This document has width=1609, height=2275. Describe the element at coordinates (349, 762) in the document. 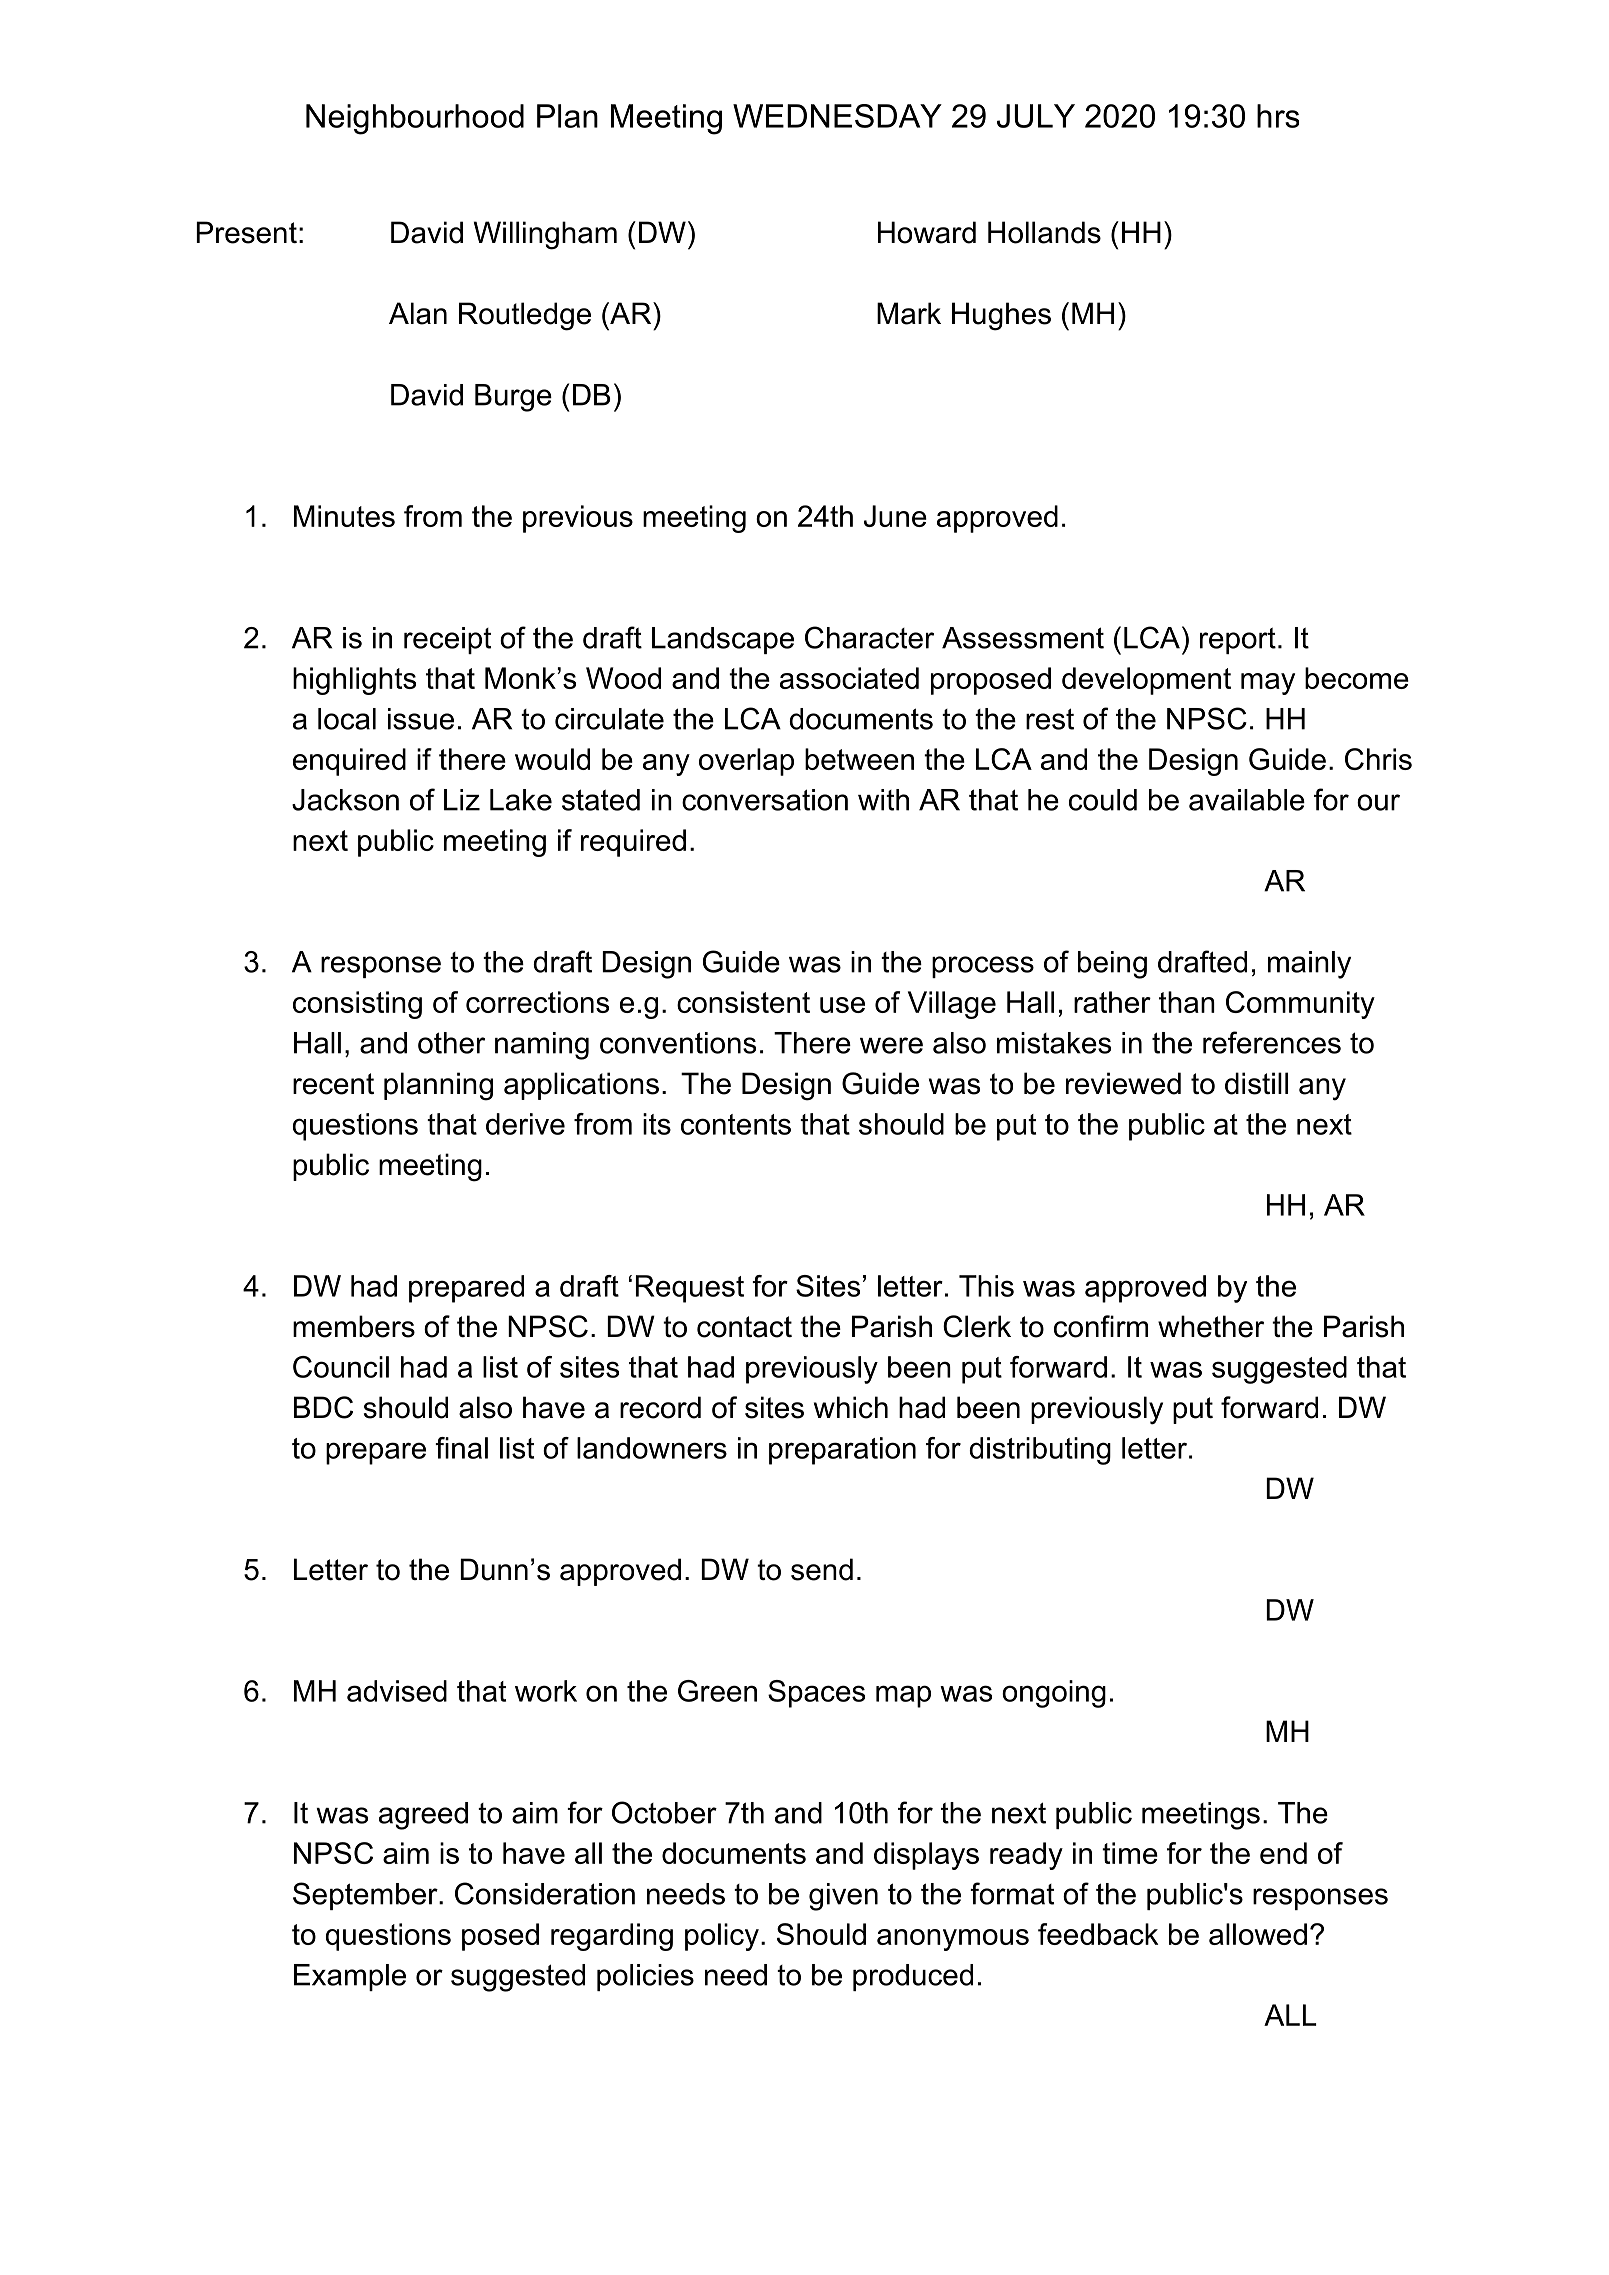

I see `enquired` at that location.
